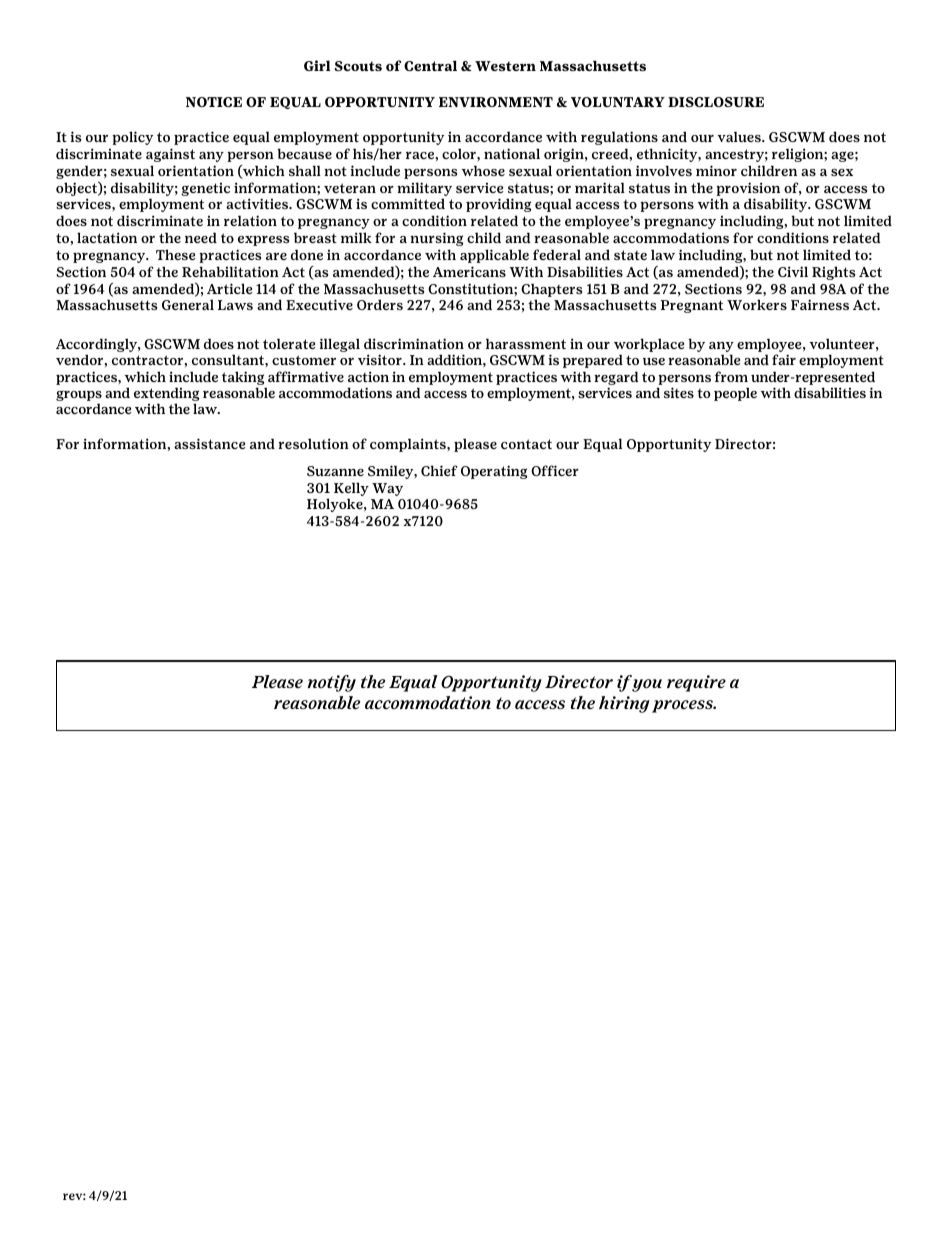 This screenshot has width=952, height=1233. I want to click on hiring, so click(624, 704).
